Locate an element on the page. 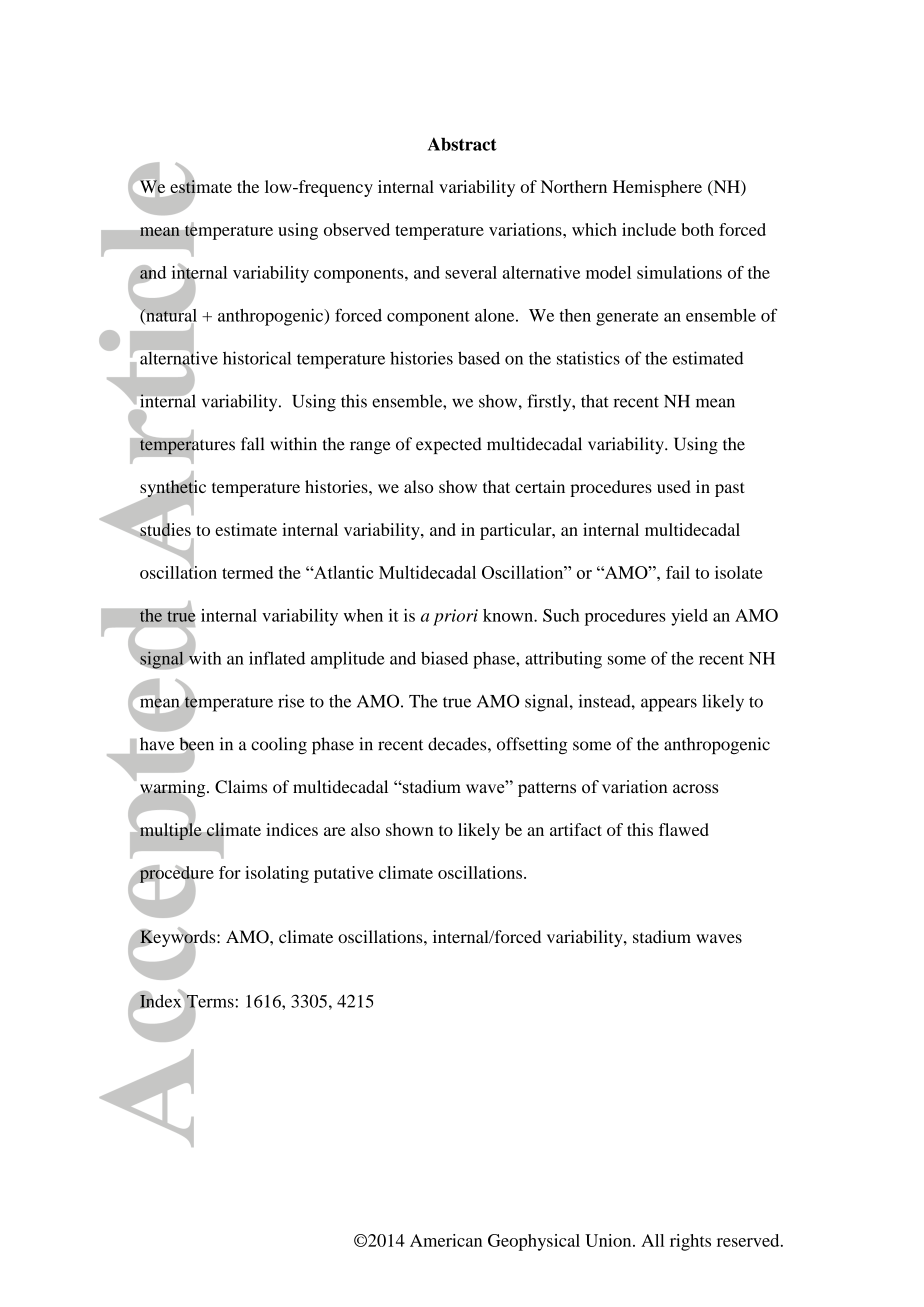  Geophysical is located at coordinates (534, 1242).
